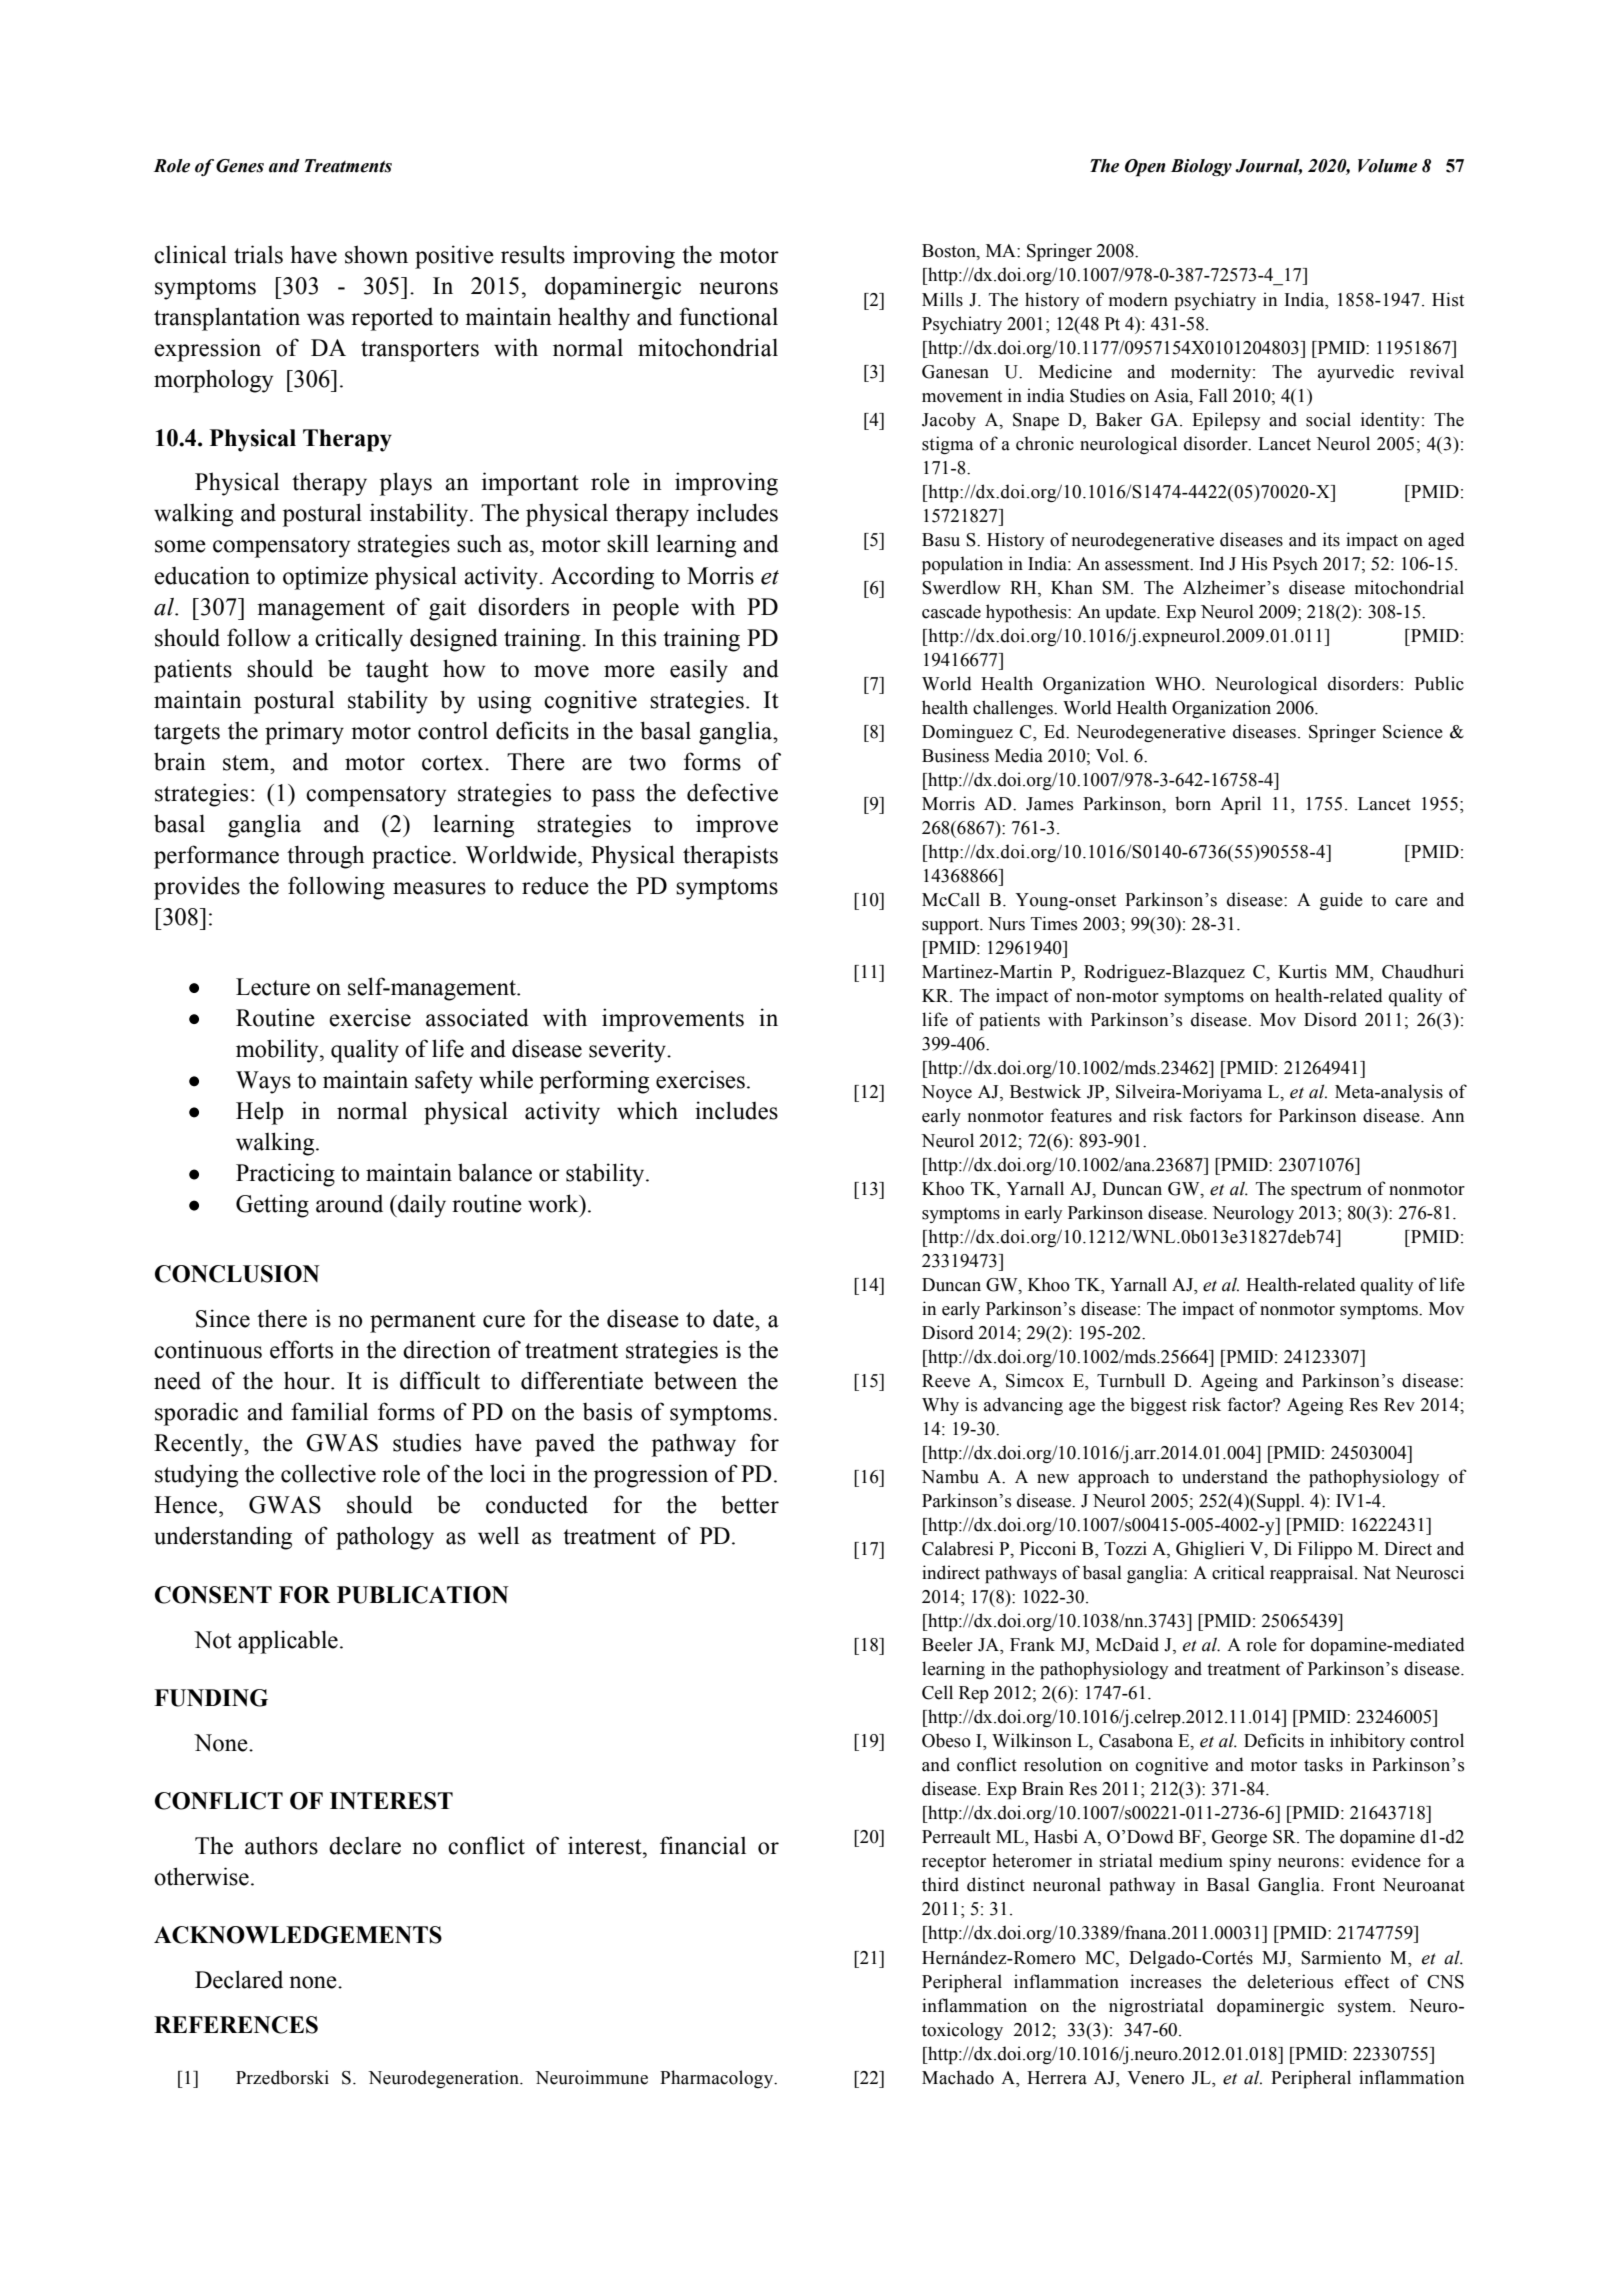 This page has height=2290, width=1619. Describe the element at coordinates (397, 671) in the page. I see `taught` at that location.
